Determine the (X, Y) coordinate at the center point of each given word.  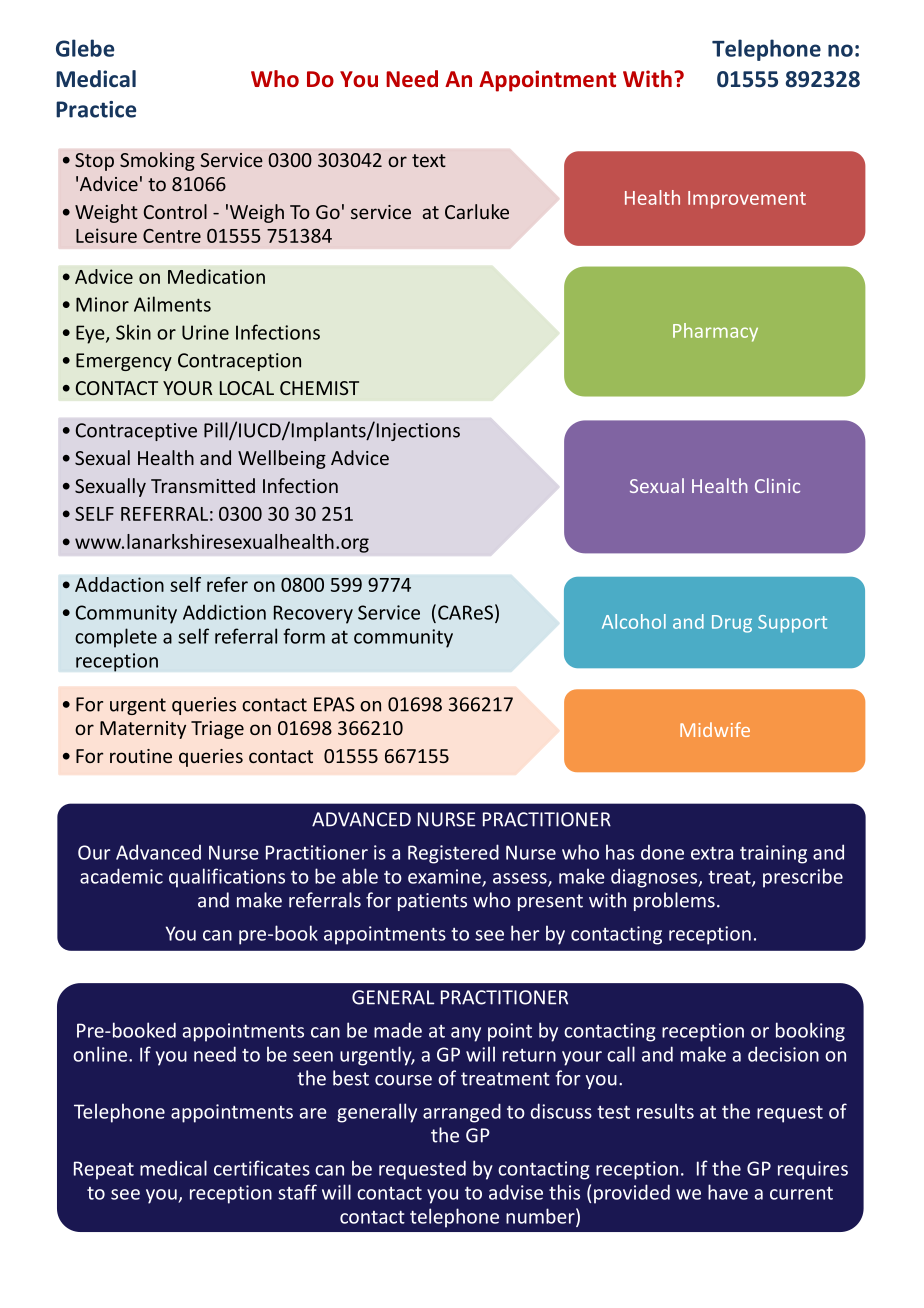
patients (432, 902)
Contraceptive (136, 432)
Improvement (747, 200)
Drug (732, 624)
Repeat (104, 1170)
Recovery (313, 614)
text (429, 160)
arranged (462, 1113)
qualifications (227, 878)
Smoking (157, 161)
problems (674, 901)
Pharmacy (715, 332)
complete (116, 638)
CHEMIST (319, 388)
